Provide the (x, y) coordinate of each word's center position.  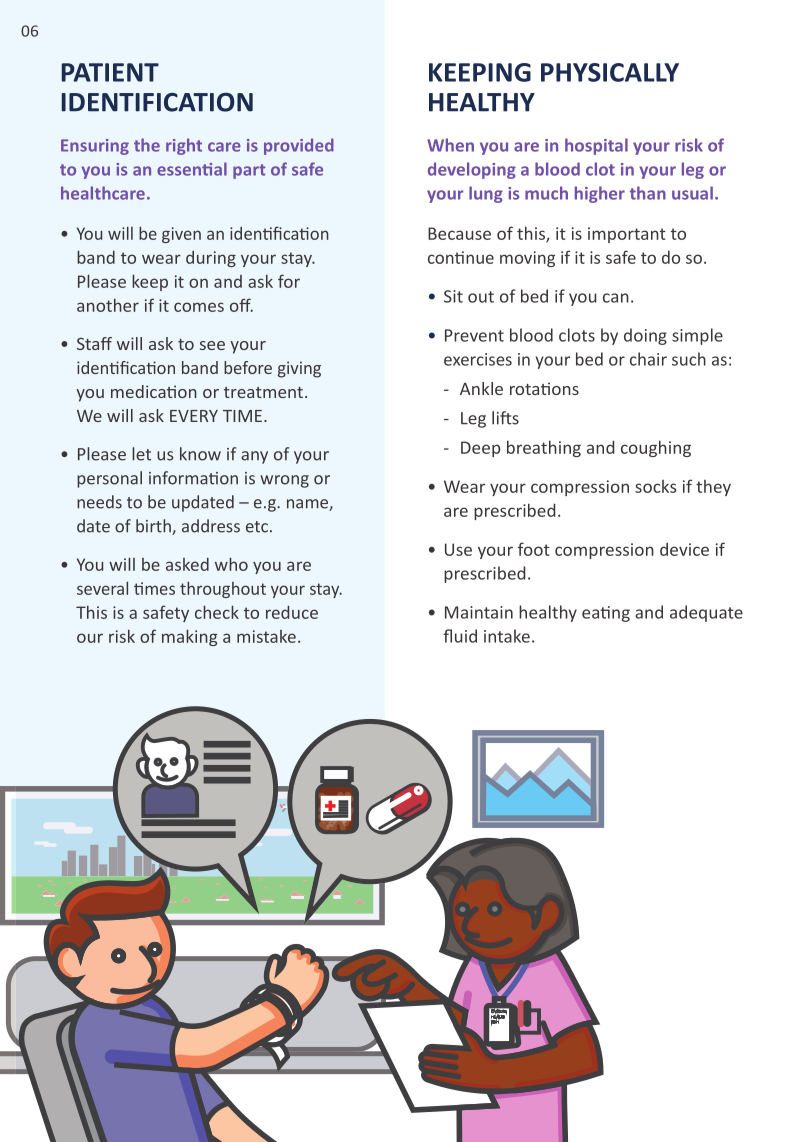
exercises (478, 359)
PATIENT (110, 72)
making (190, 637)
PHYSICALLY (610, 72)
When (450, 145)
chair (648, 359)
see (212, 345)
